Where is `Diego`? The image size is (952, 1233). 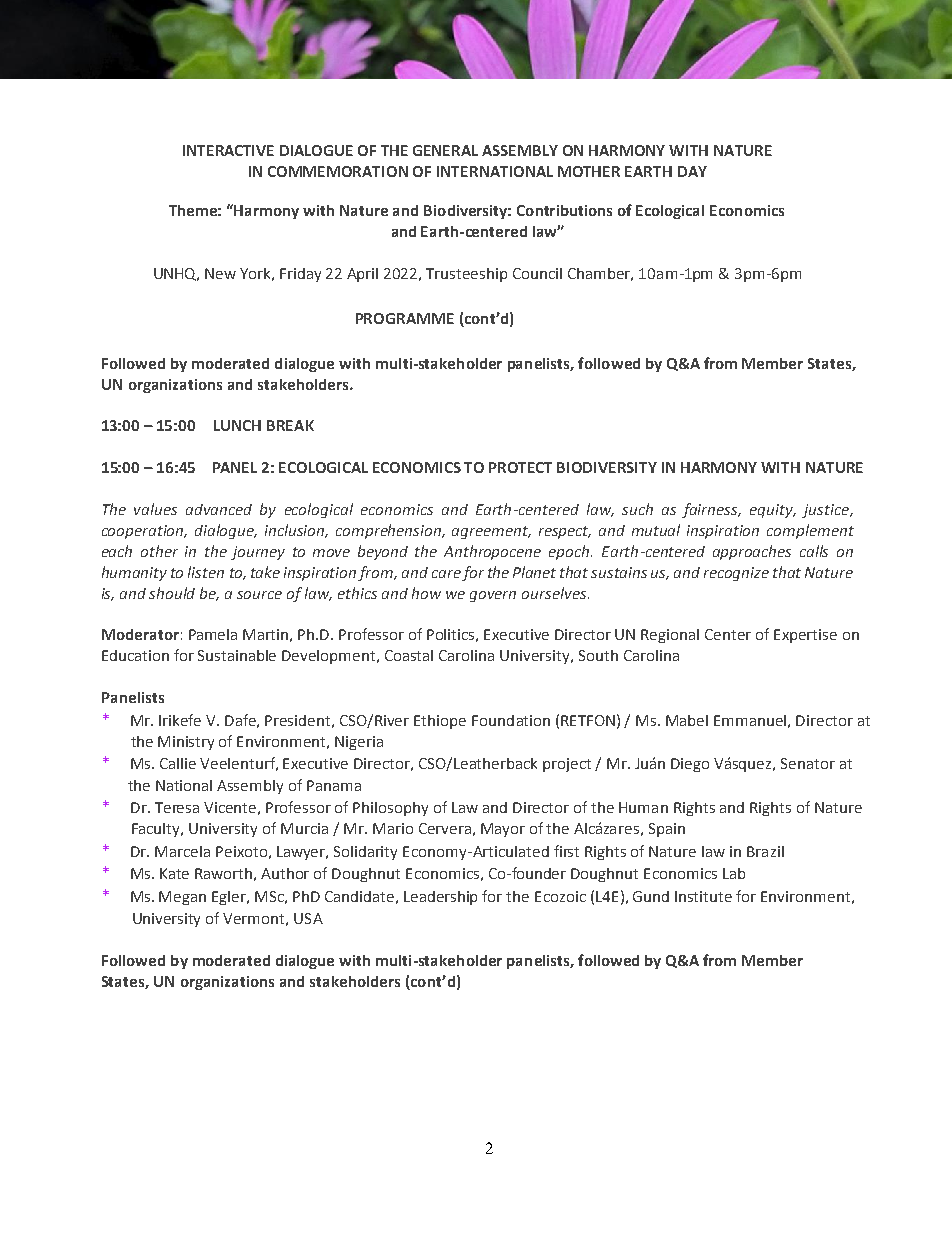 Diego is located at coordinates (690, 765).
